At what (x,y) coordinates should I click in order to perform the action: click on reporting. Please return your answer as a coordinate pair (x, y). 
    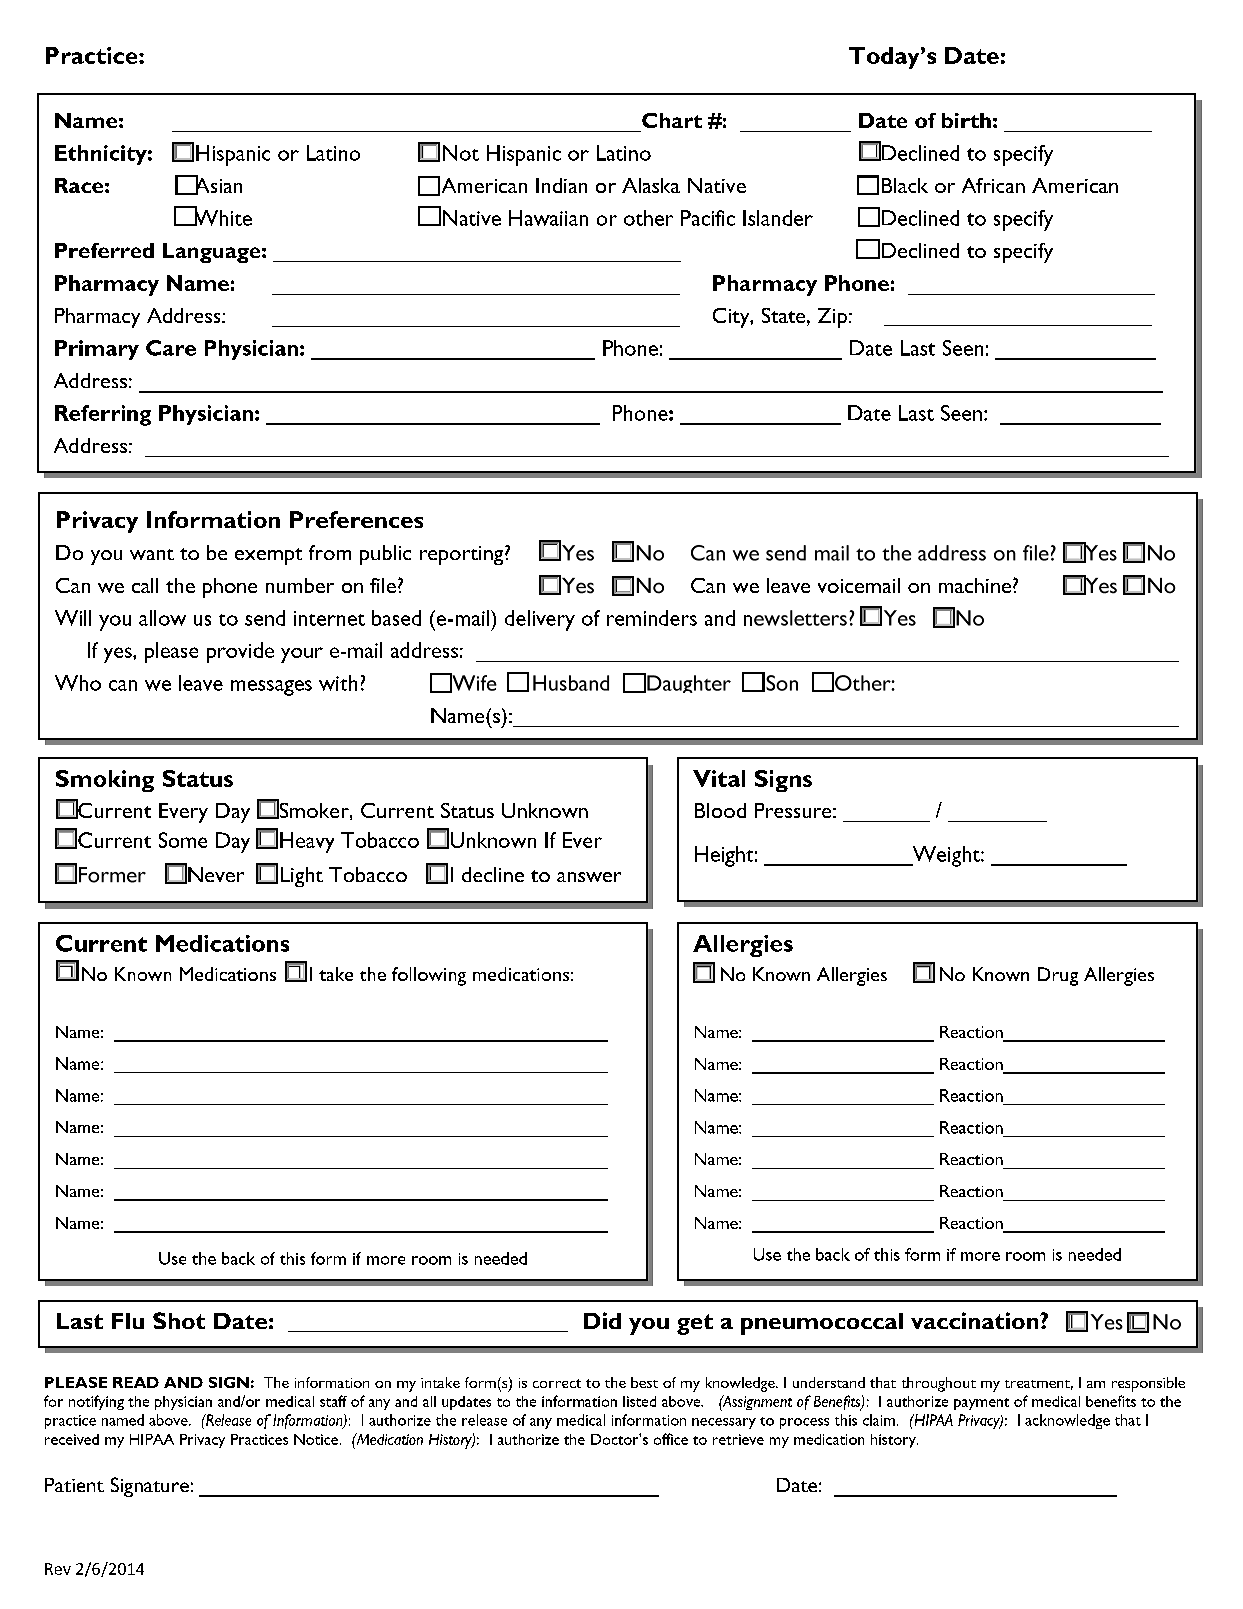
    Looking at the image, I should click on (463, 555).
